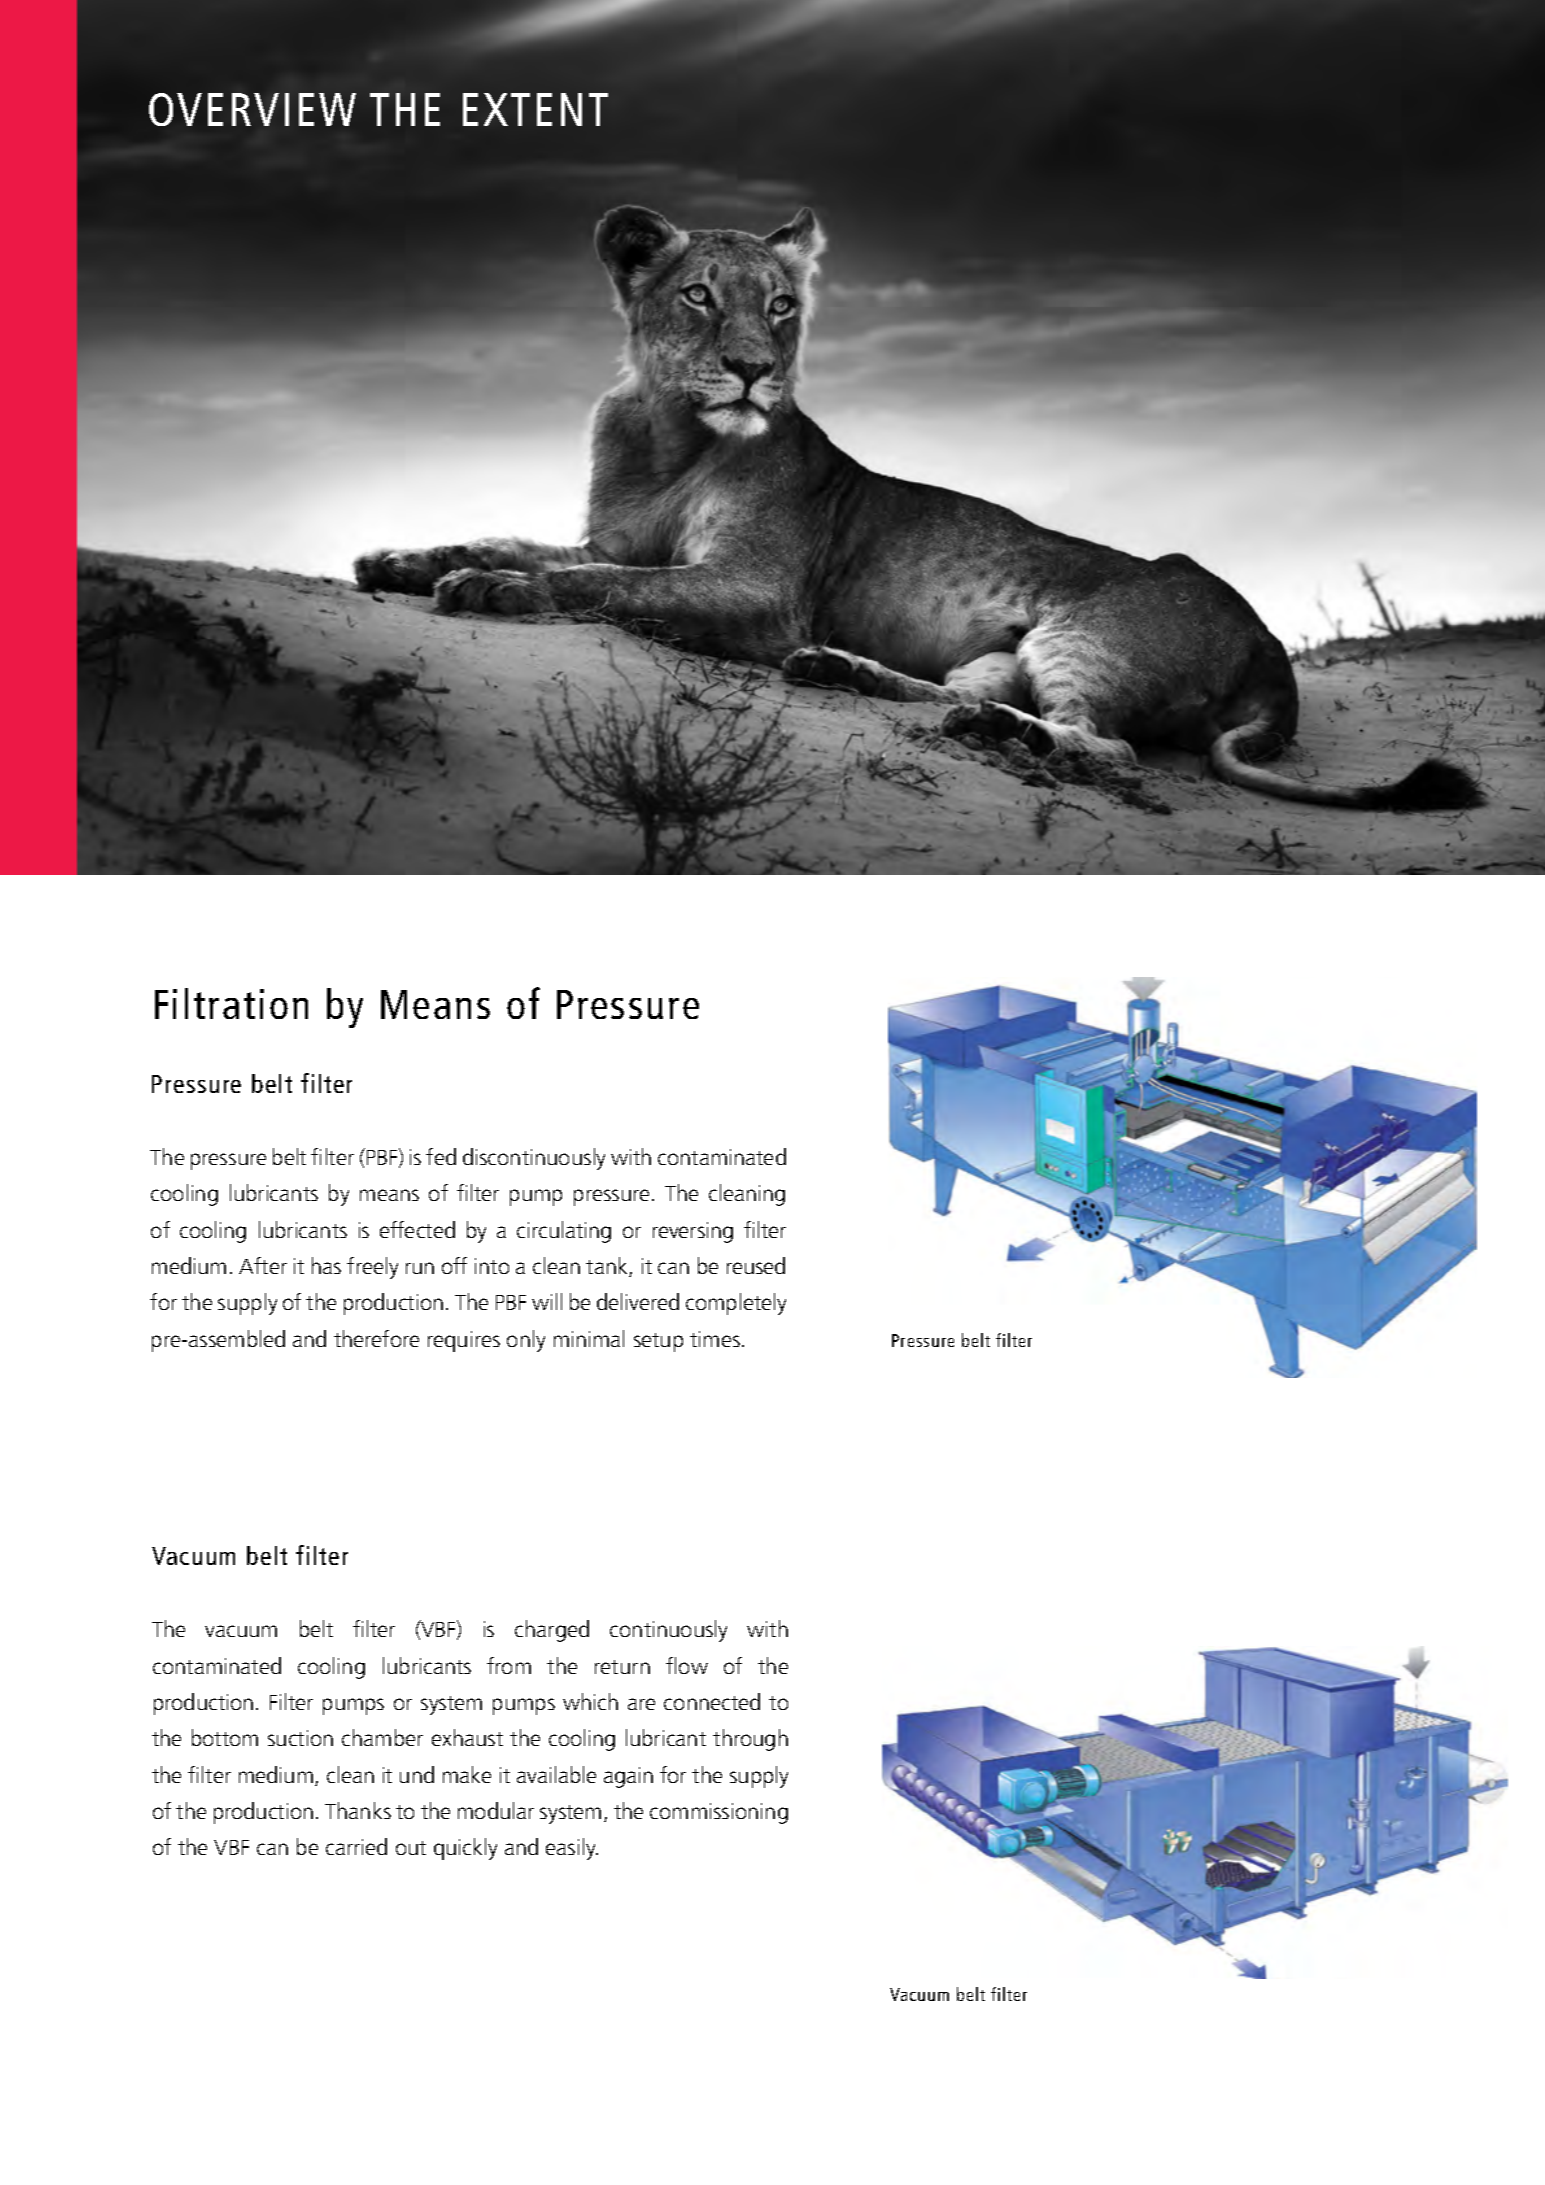  Describe the element at coordinates (716, 1339) in the document. I see `times` at that location.
